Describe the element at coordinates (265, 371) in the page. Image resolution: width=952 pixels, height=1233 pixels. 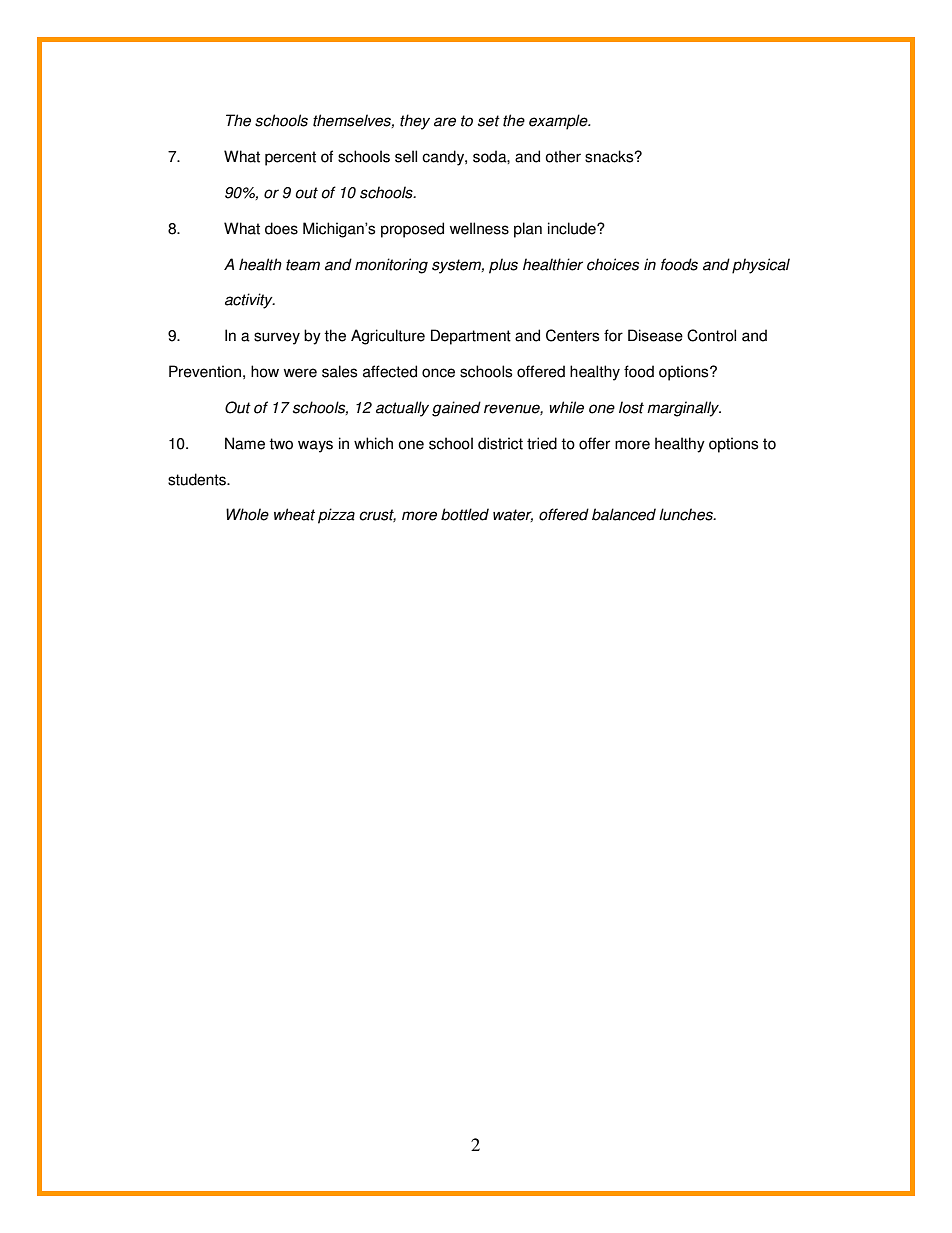
I see `how` at that location.
